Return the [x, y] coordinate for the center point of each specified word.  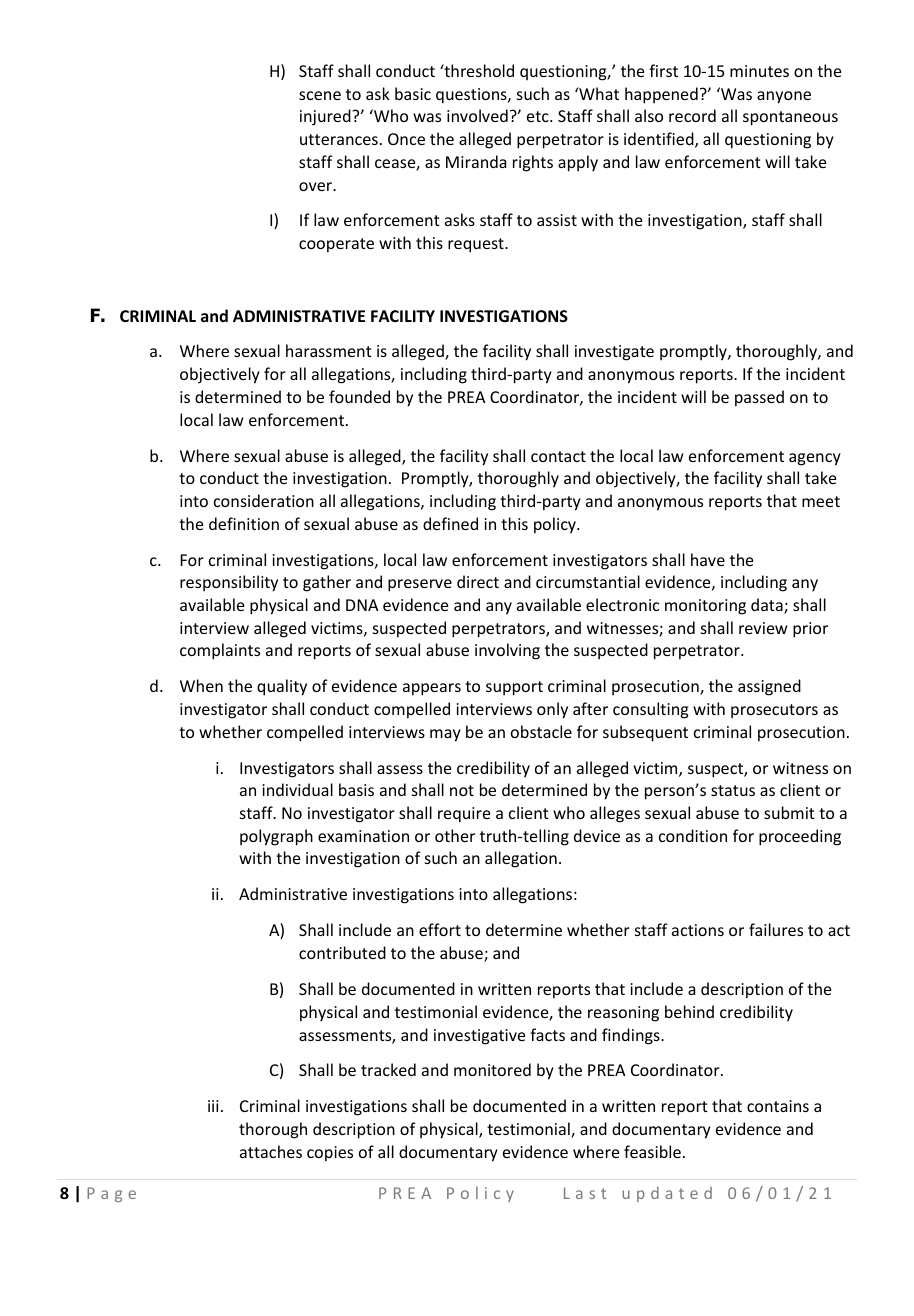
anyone [784, 97]
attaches [271, 1151]
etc [539, 116]
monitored [492, 1069]
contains [778, 1106]
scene [320, 95]
